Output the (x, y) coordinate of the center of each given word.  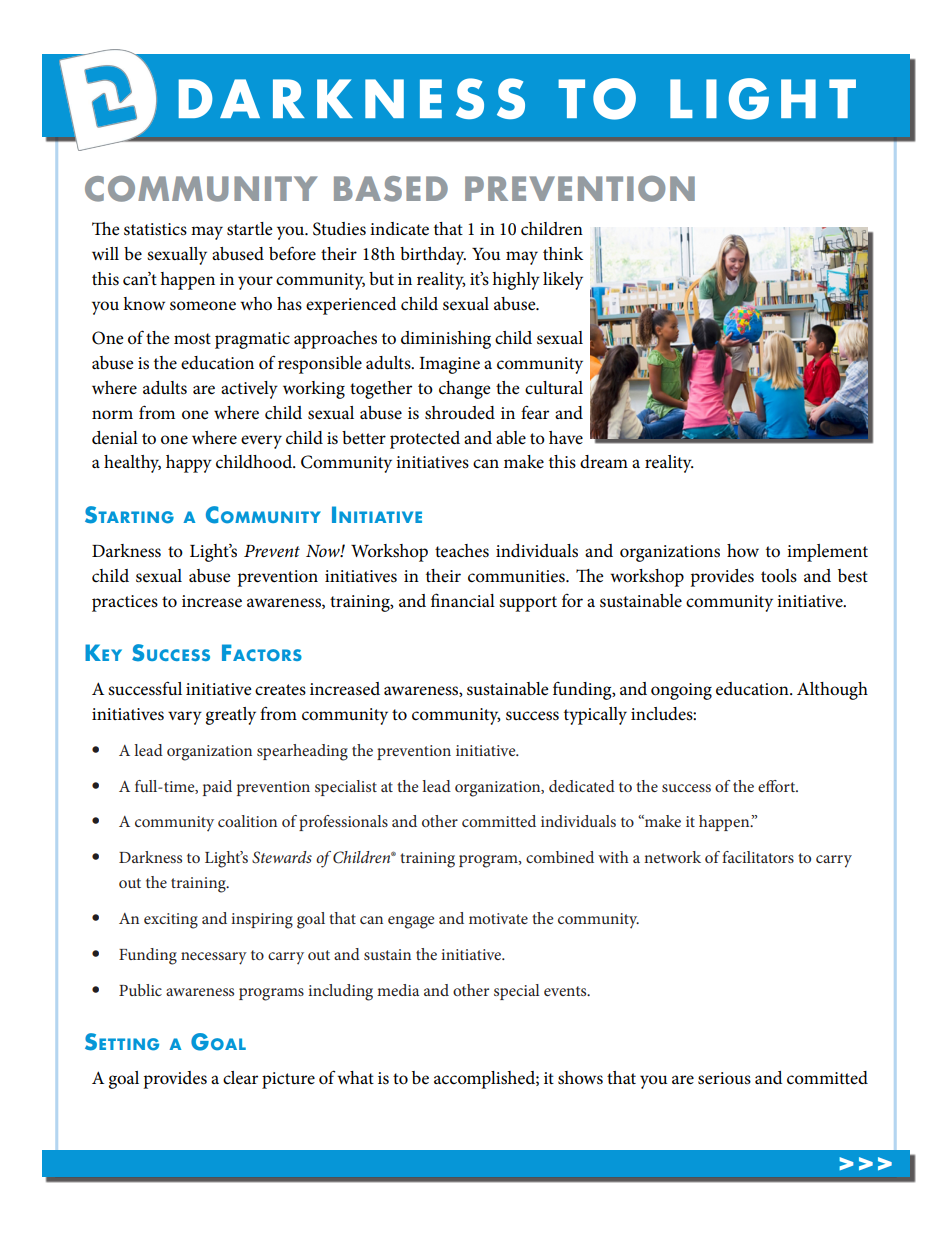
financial (463, 600)
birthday (433, 256)
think (563, 253)
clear (240, 1078)
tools (779, 576)
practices (125, 603)
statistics (155, 229)
